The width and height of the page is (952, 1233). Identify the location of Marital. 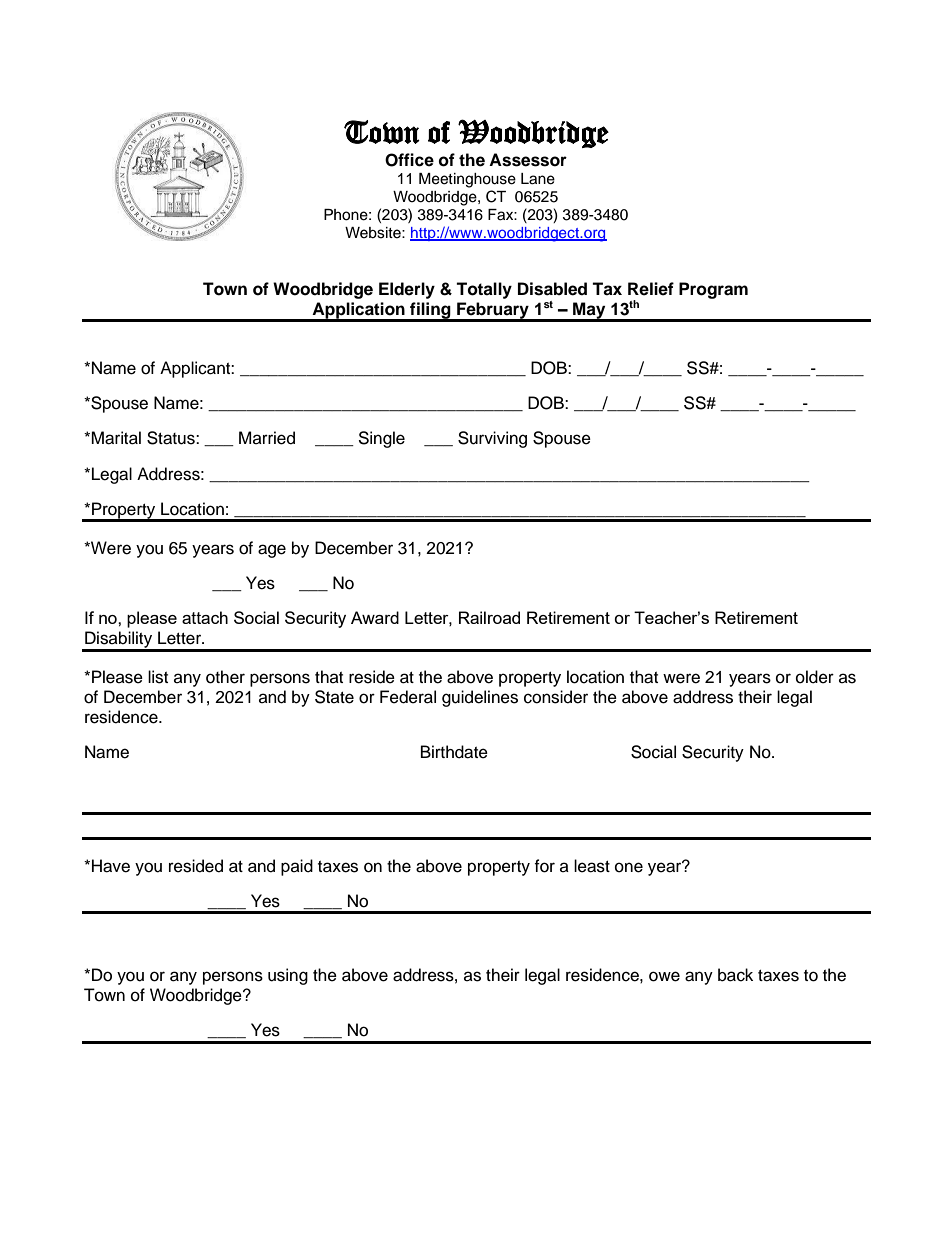
(116, 438).
